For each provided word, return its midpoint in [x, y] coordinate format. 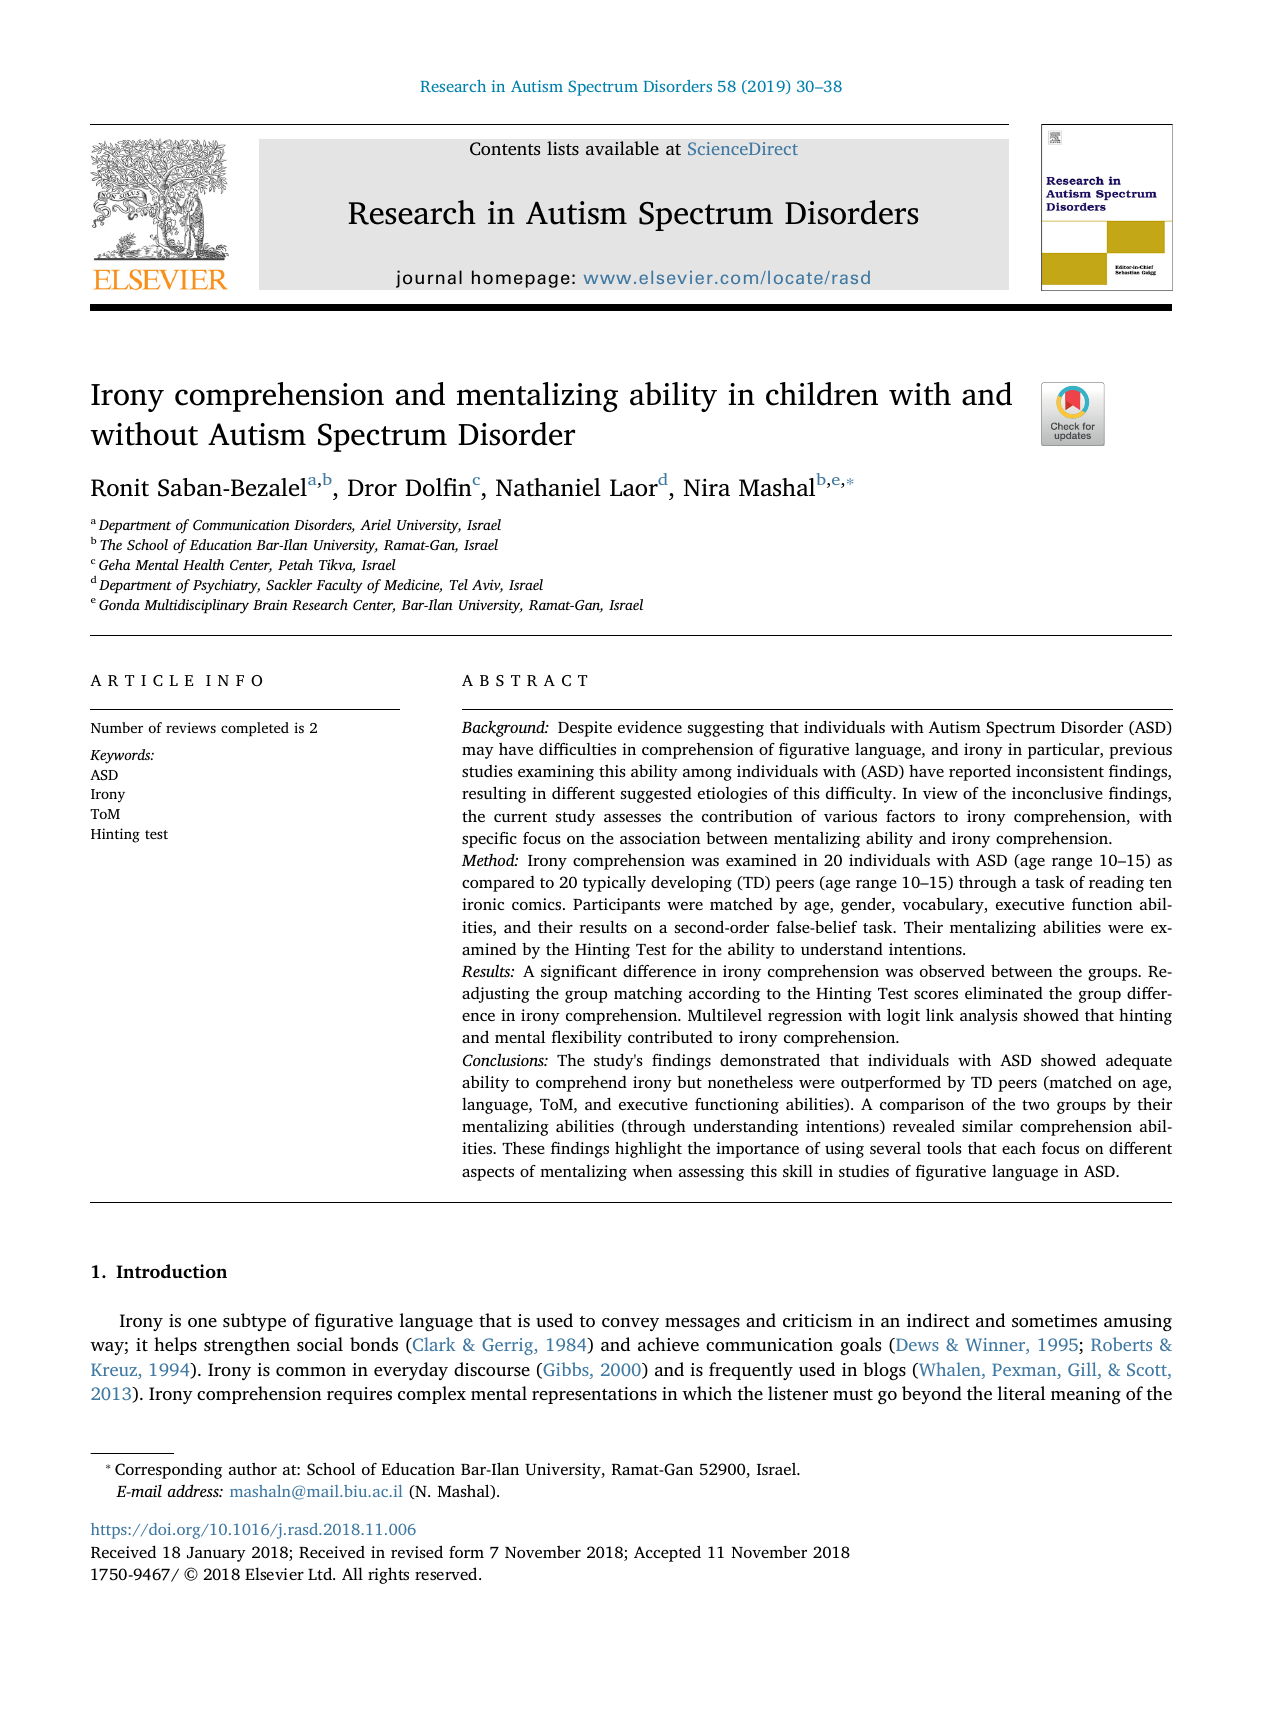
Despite [585, 729]
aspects [488, 1174]
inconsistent [1060, 771]
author [253, 1468]
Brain [270, 605]
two [1035, 1105]
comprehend [581, 1084]
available [622, 148]
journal [429, 279]
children [822, 394]
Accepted [667, 1553]
